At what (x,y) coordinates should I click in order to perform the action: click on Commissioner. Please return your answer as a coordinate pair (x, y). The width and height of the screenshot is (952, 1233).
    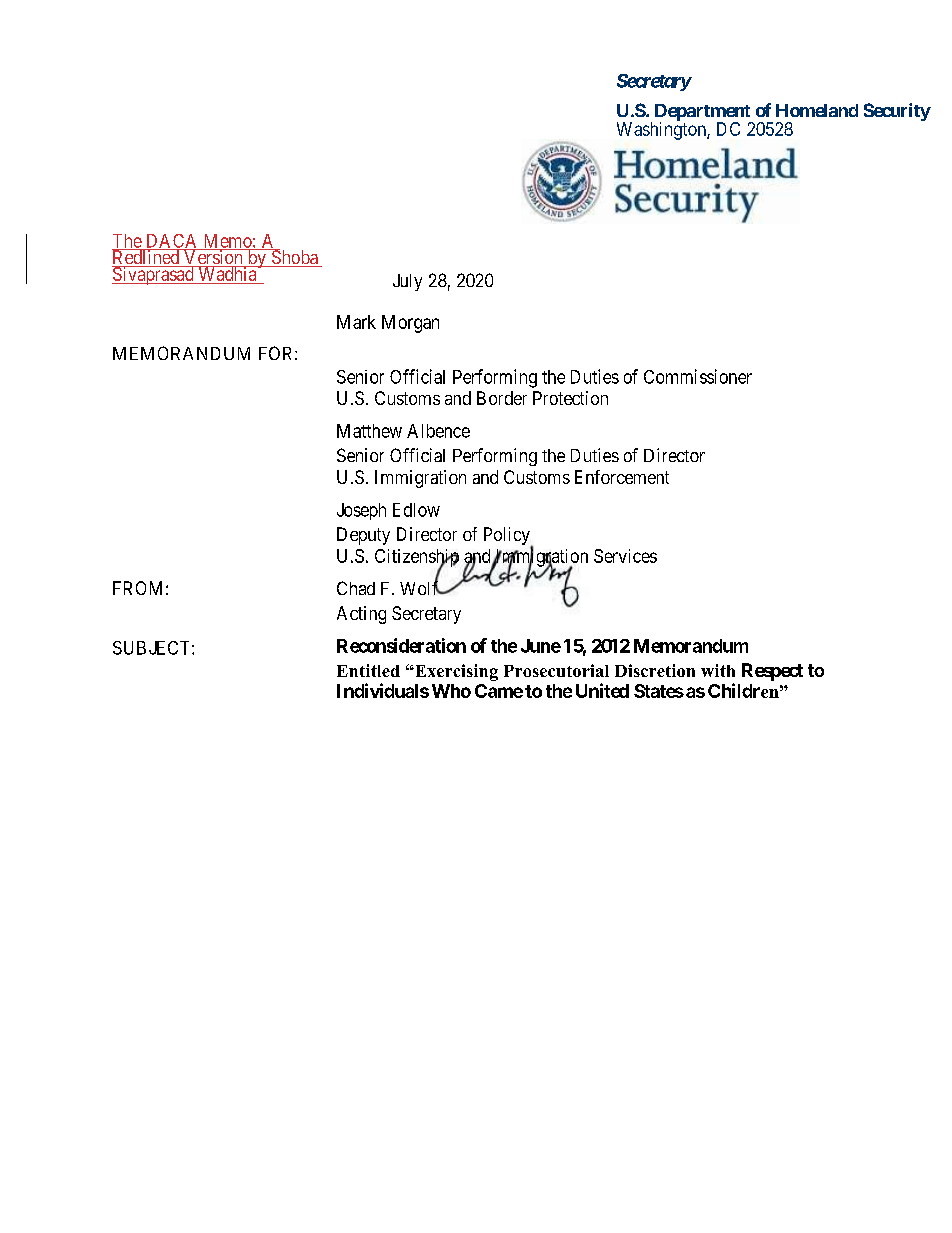
    Looking at the image, I should click on (698, 376).
